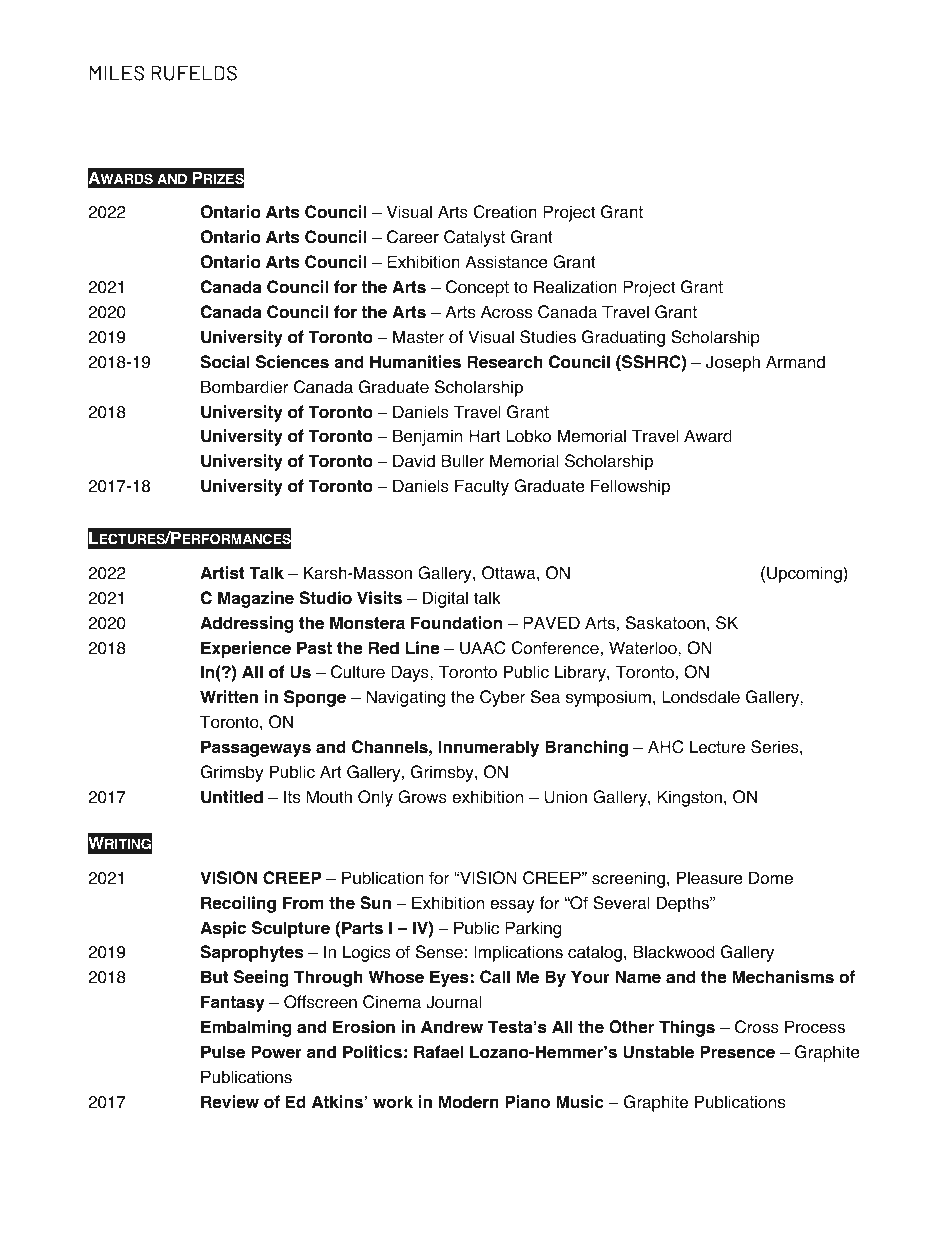 Image resolution: width=952 pixels, height=1233 pixels. What do you see at coordinates (438, 1052) in the screenshot?
I see `Rafael` at bounding box center [438, 1052].
